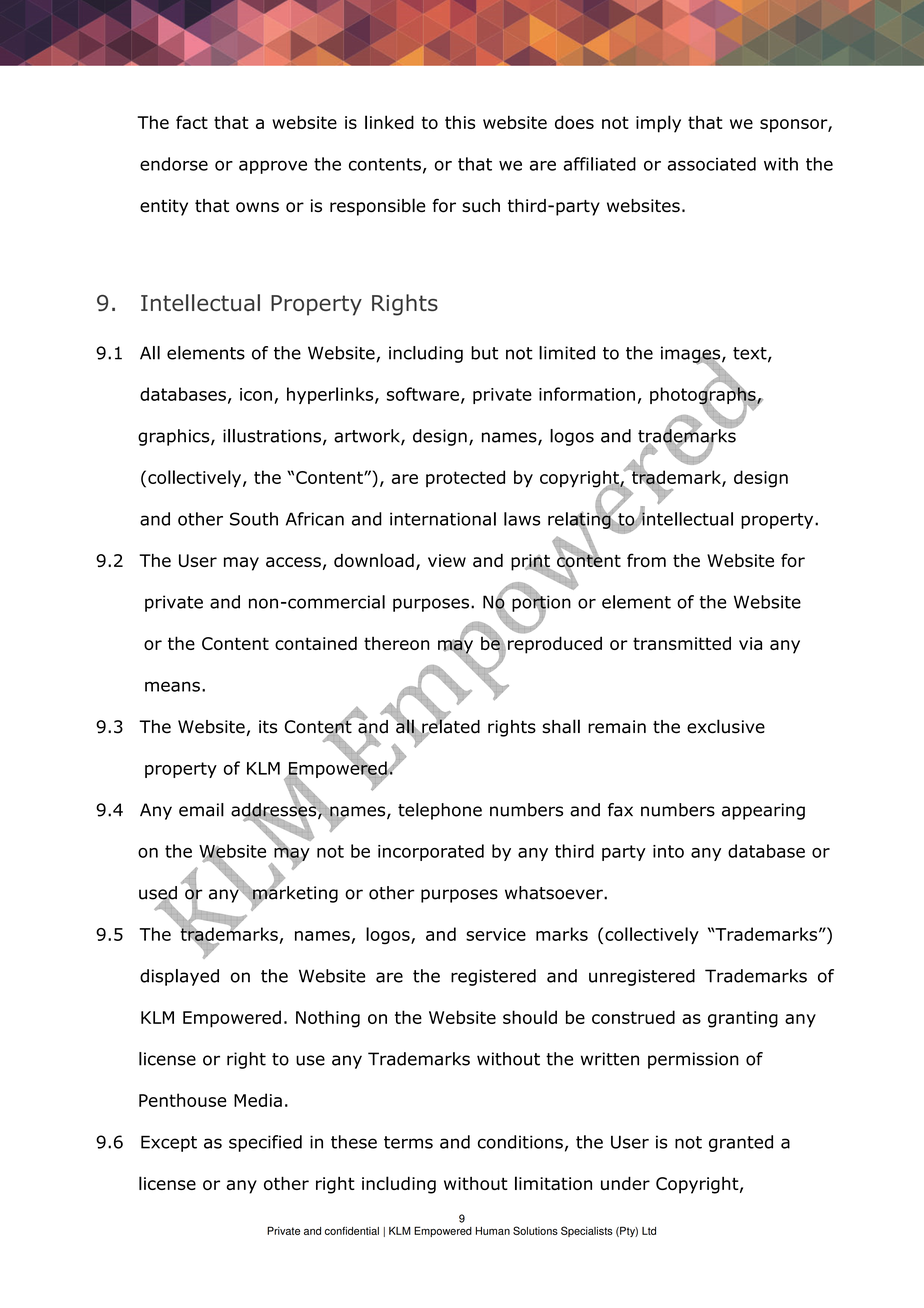  I want to click on email, so click(201, 810).
